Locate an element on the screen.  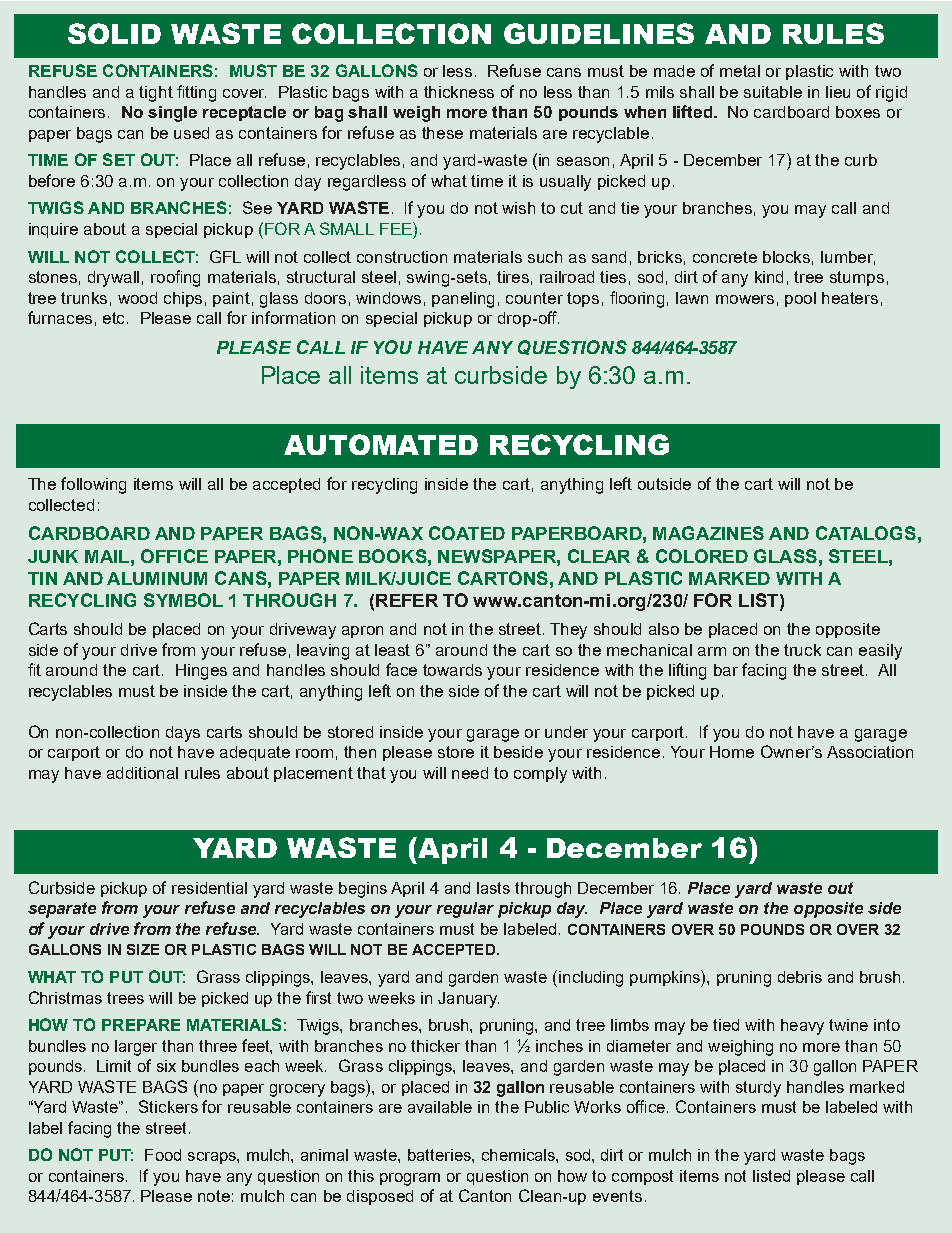
CATALOGS is located at coordinates (866, 533).
